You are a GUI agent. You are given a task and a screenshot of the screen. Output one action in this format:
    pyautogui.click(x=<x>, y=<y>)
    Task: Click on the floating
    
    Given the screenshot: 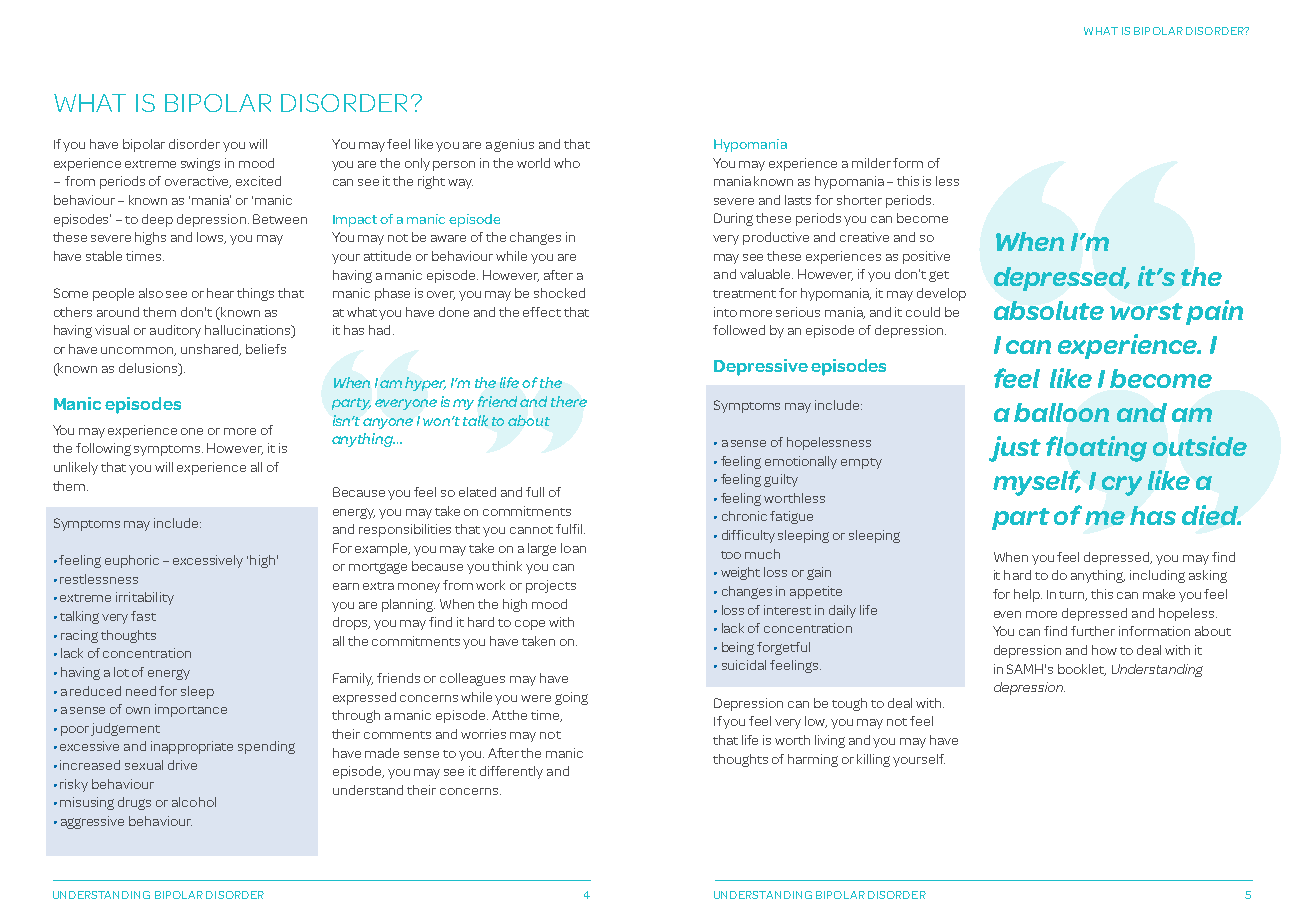 What is the action you would take?
    pyautogui.click(x=1096, y=449)
